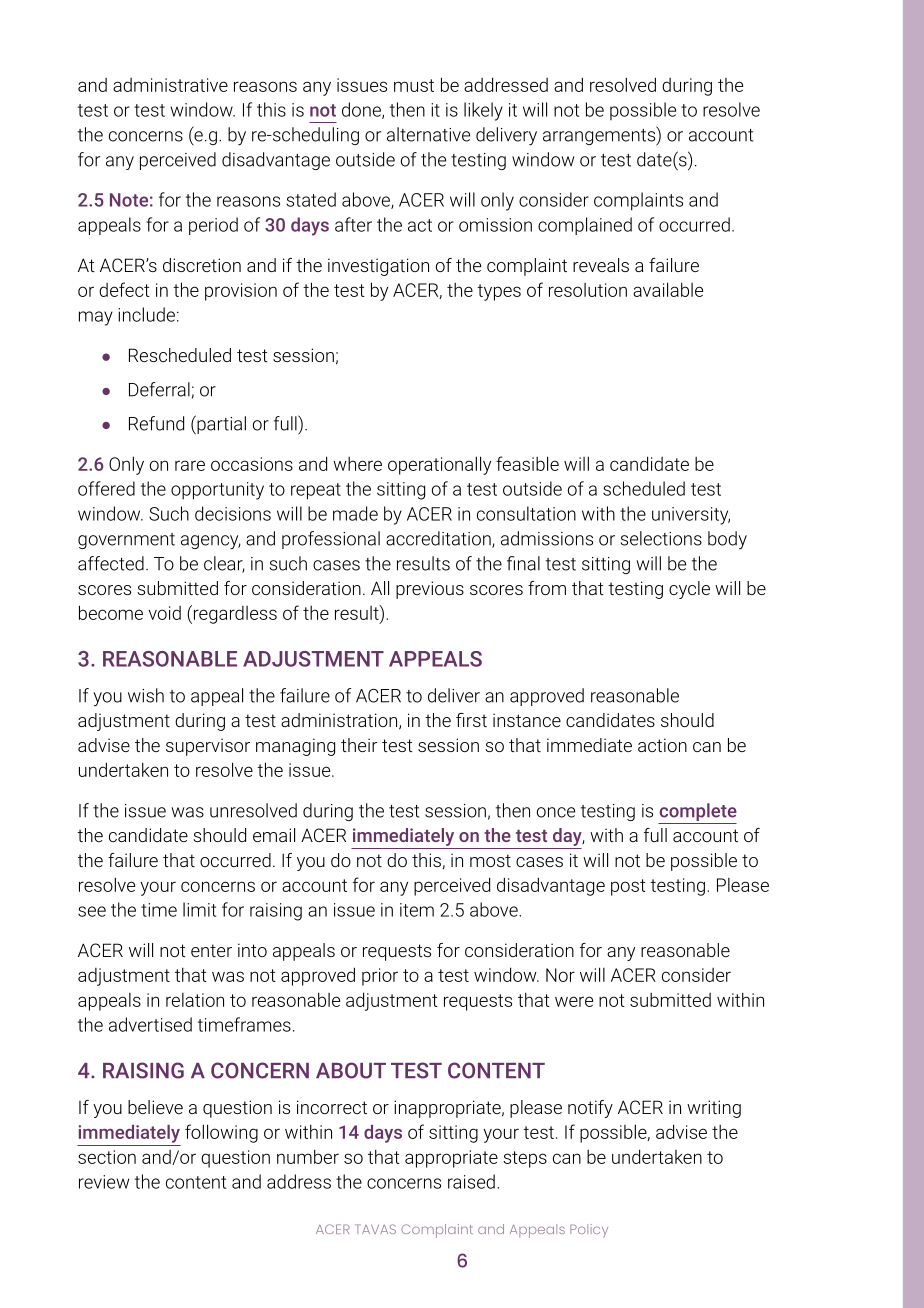 The height and width of the screenshot is (1308, 924). I want to click on review, so click(104, 1182).
